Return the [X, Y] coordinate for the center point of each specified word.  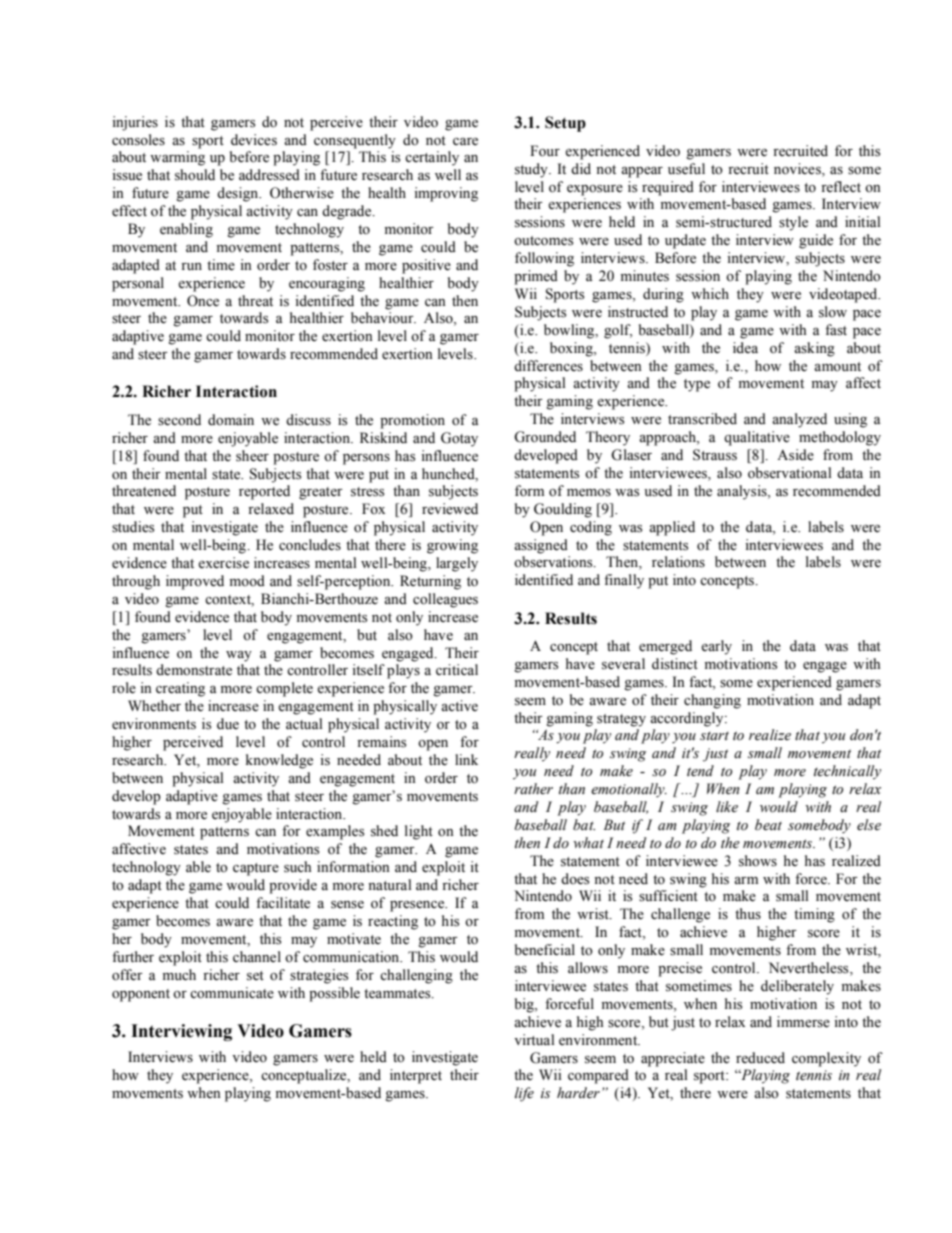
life [524, 1094]
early [716, 647]
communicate [232, 993]
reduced [760, 1058]
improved [195, 582]
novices [798, 169]
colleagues [445, 600]
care [465, 142]
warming [177, 158]
